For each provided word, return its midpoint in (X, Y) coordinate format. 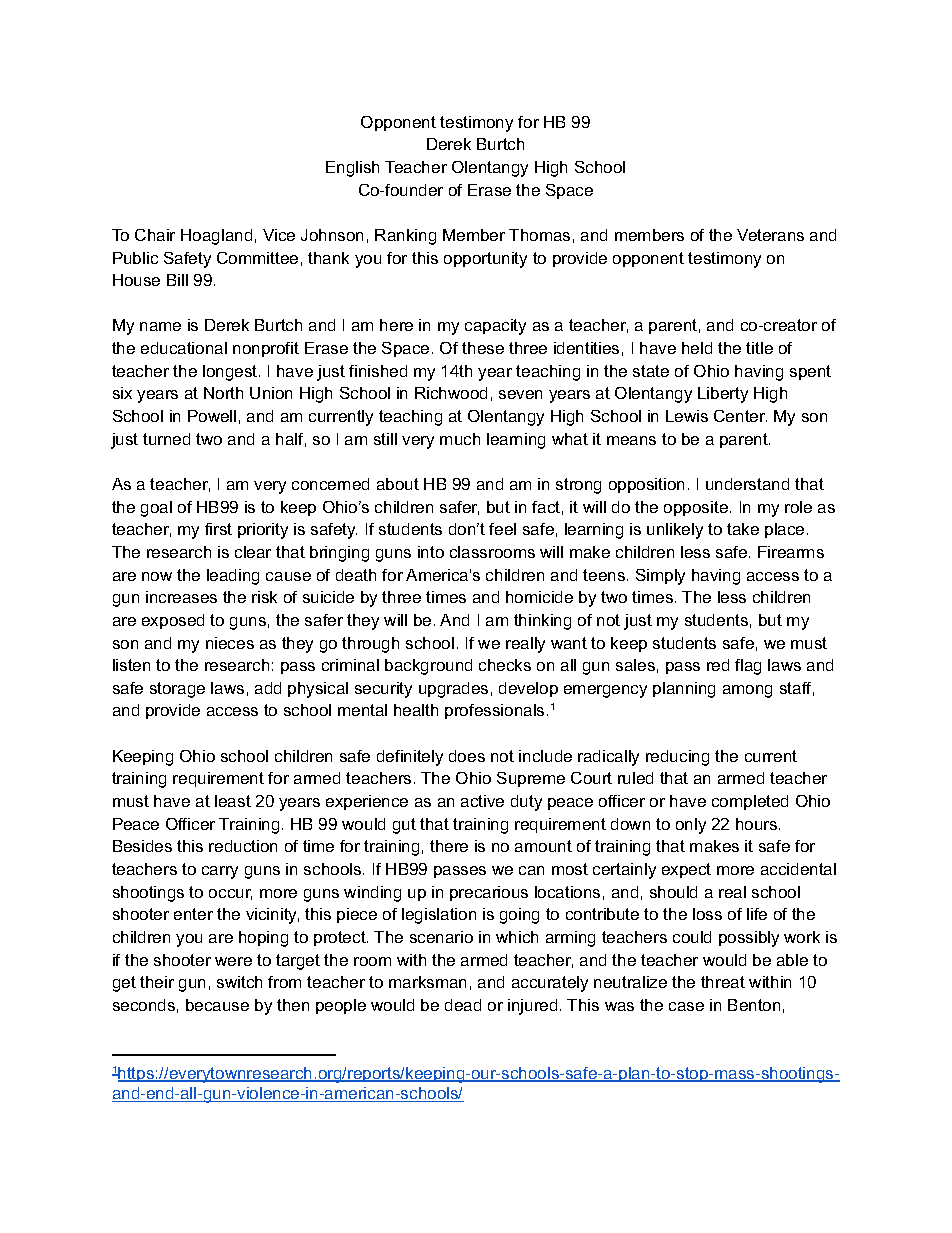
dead (463, 1005)
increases (181, 597)
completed (750, 802)
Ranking (405, 237)
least (233, 801)
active (482, 801)
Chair (155, 235)
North (223, 393)
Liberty (723, 395)
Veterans (770, 235)
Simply (660, 577)
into (431, 552)
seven (520, 394)
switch (239, 982)
